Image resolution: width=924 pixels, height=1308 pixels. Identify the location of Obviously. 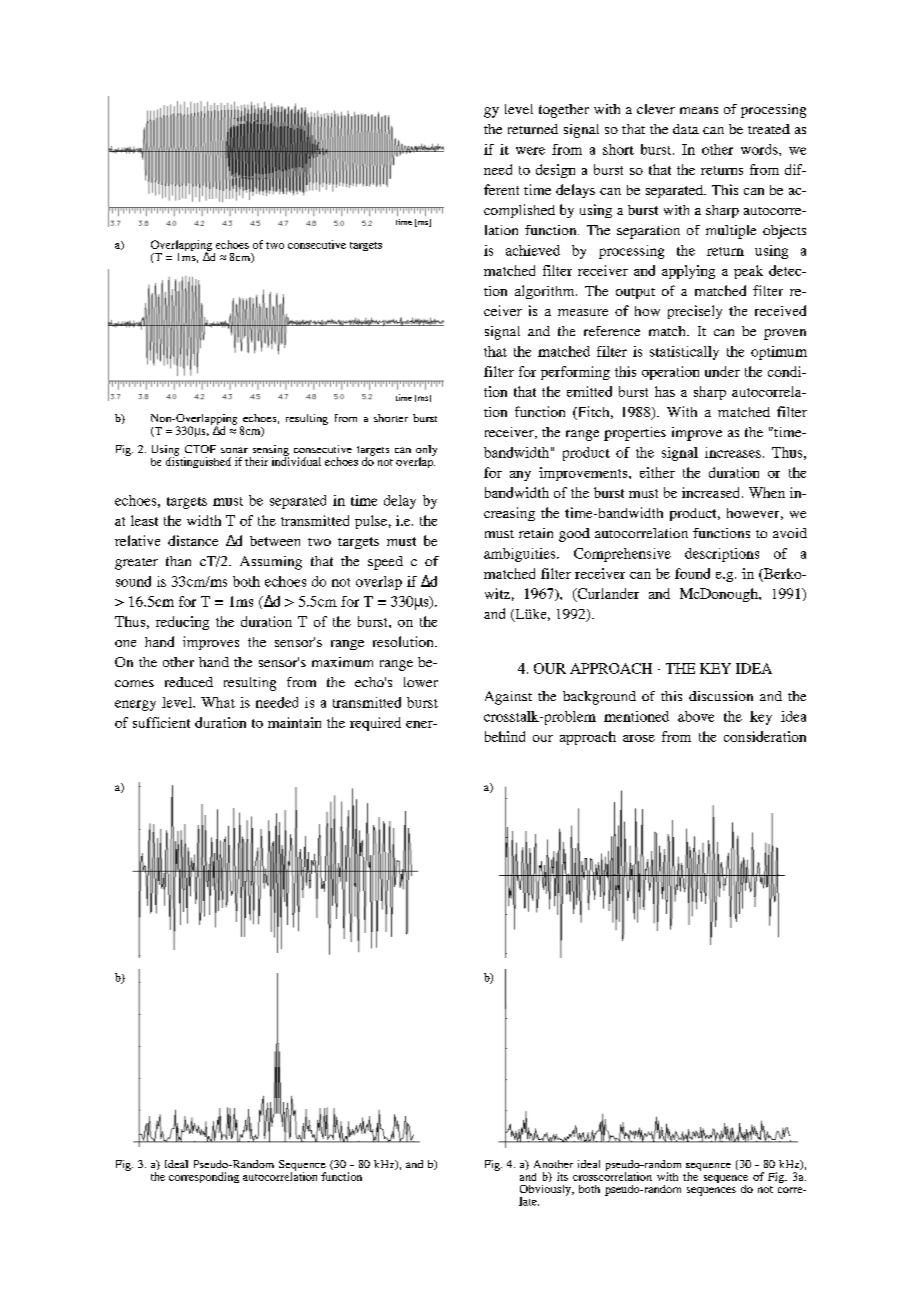
(546, 1191).
